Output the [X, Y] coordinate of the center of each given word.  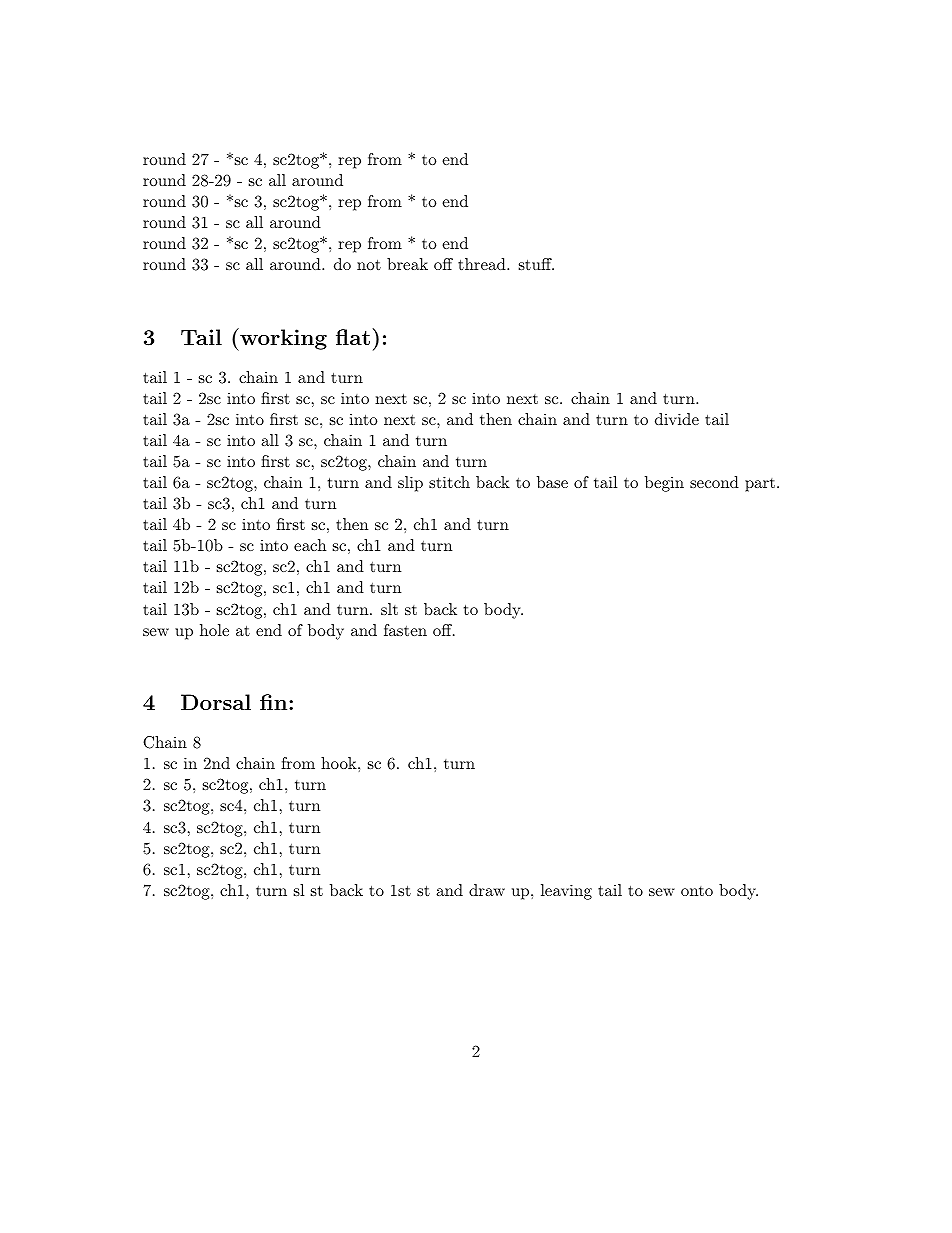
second [714, 482]
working [282, 339]
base [552, 482]
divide [677, 419]
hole [214, 630]
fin [275, 702]
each [310, 545]
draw [487, 890]
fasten [405, 630]
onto [697, 891]
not [369, 264]
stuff [536, 264]
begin [664, 484]
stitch [449, 482]
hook [340, 763]
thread [483, 264]
